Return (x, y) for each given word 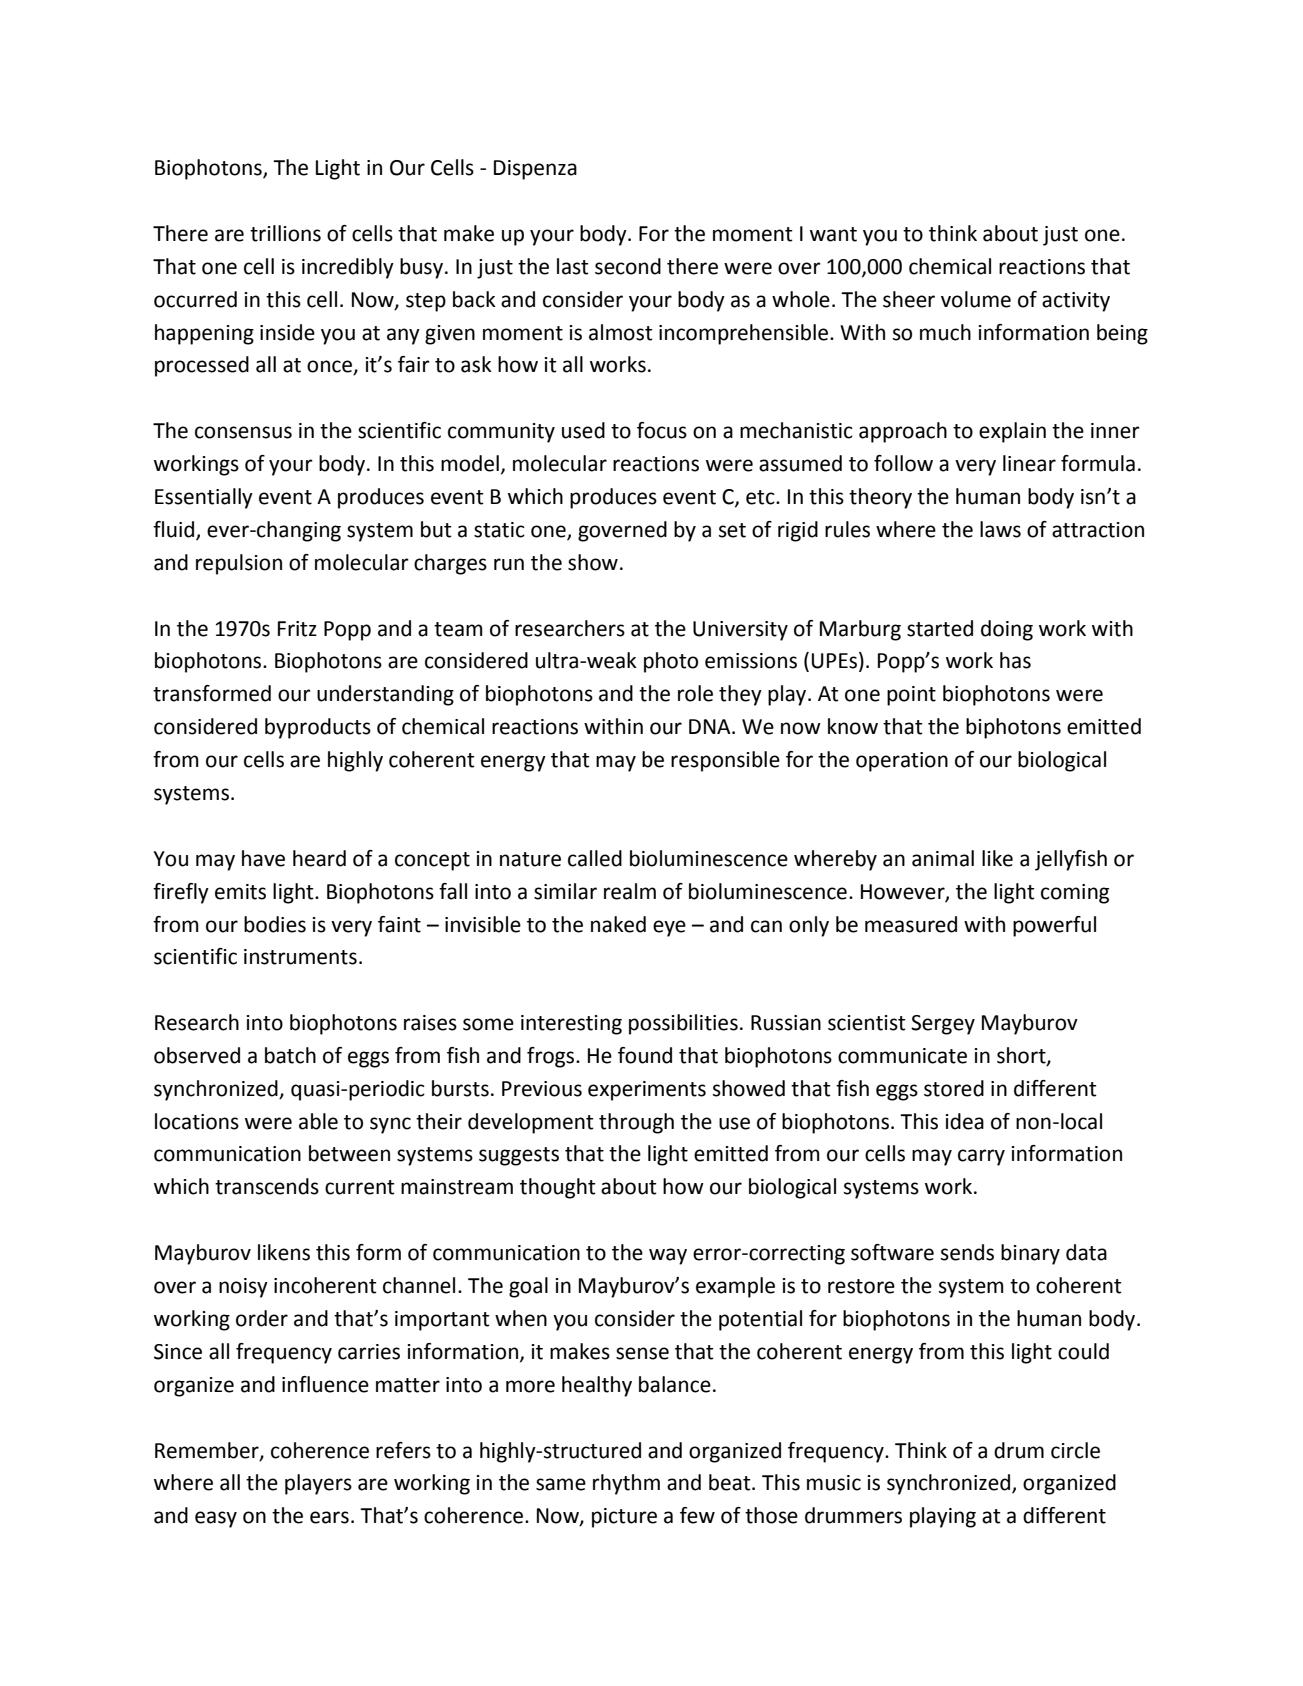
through (636, 1123)
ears (329, 1517)
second (628, 266)
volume (976, 299)
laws (1000, 529)
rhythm (626, 1484)
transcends (267, 1186)
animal (943, 858)
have (263, 858)
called (595, 858)
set (732, 530)
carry (981, 1157)
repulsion (239, 564)
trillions (285, 233)
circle (1075, 1450)
